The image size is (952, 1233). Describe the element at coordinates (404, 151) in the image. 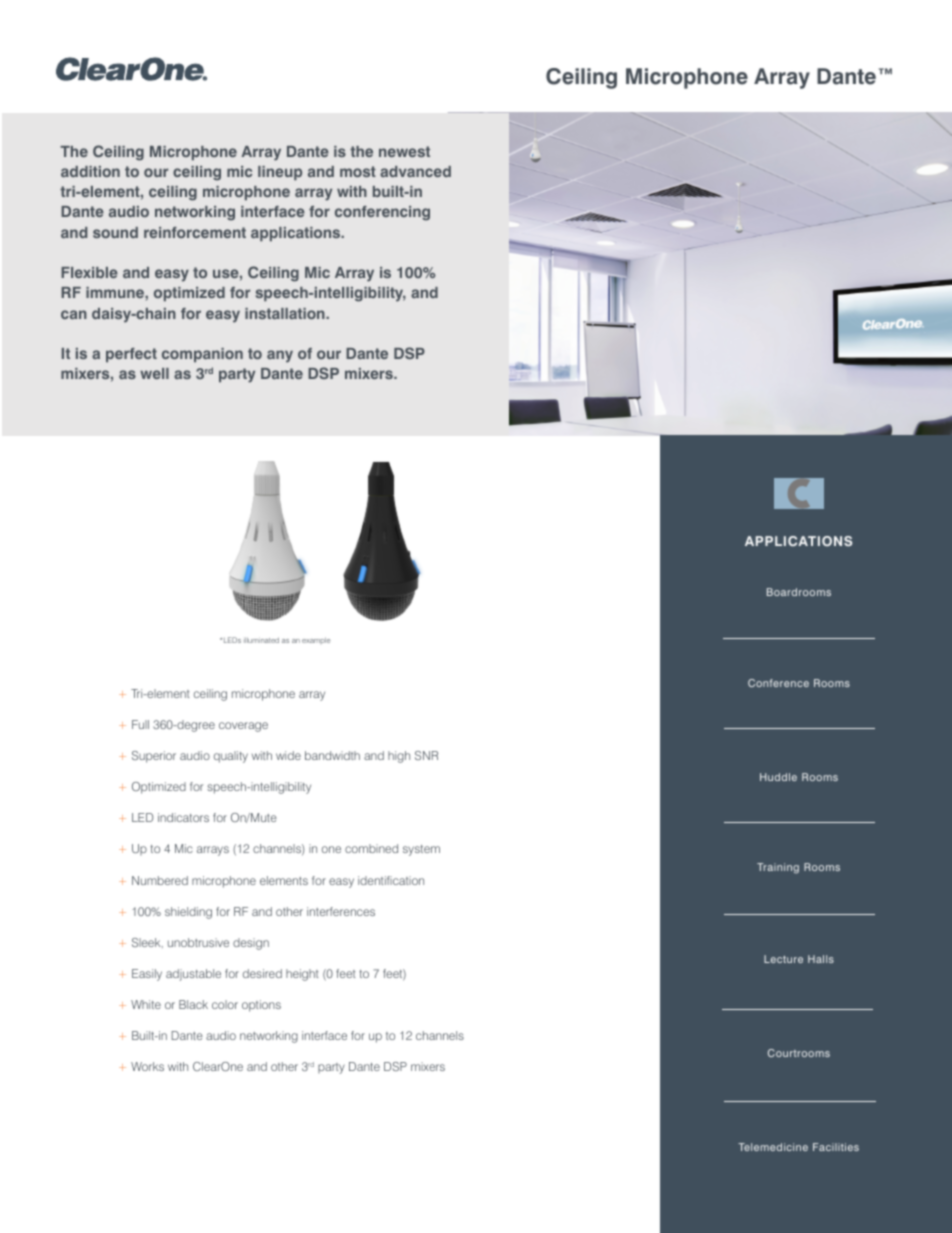

I see `newest` at that location.
